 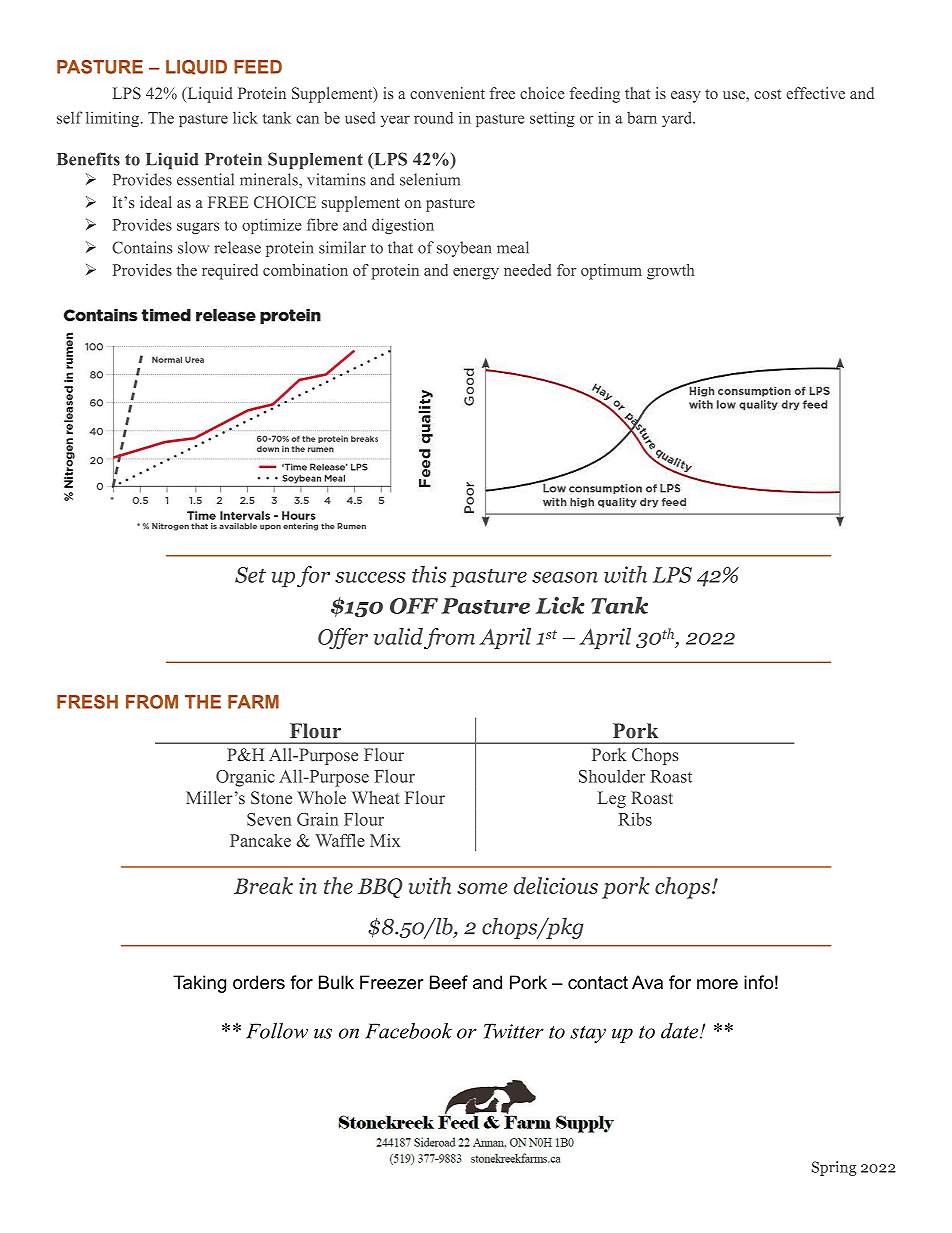 I want to click on Follow, so click(x=277, y=1031).
